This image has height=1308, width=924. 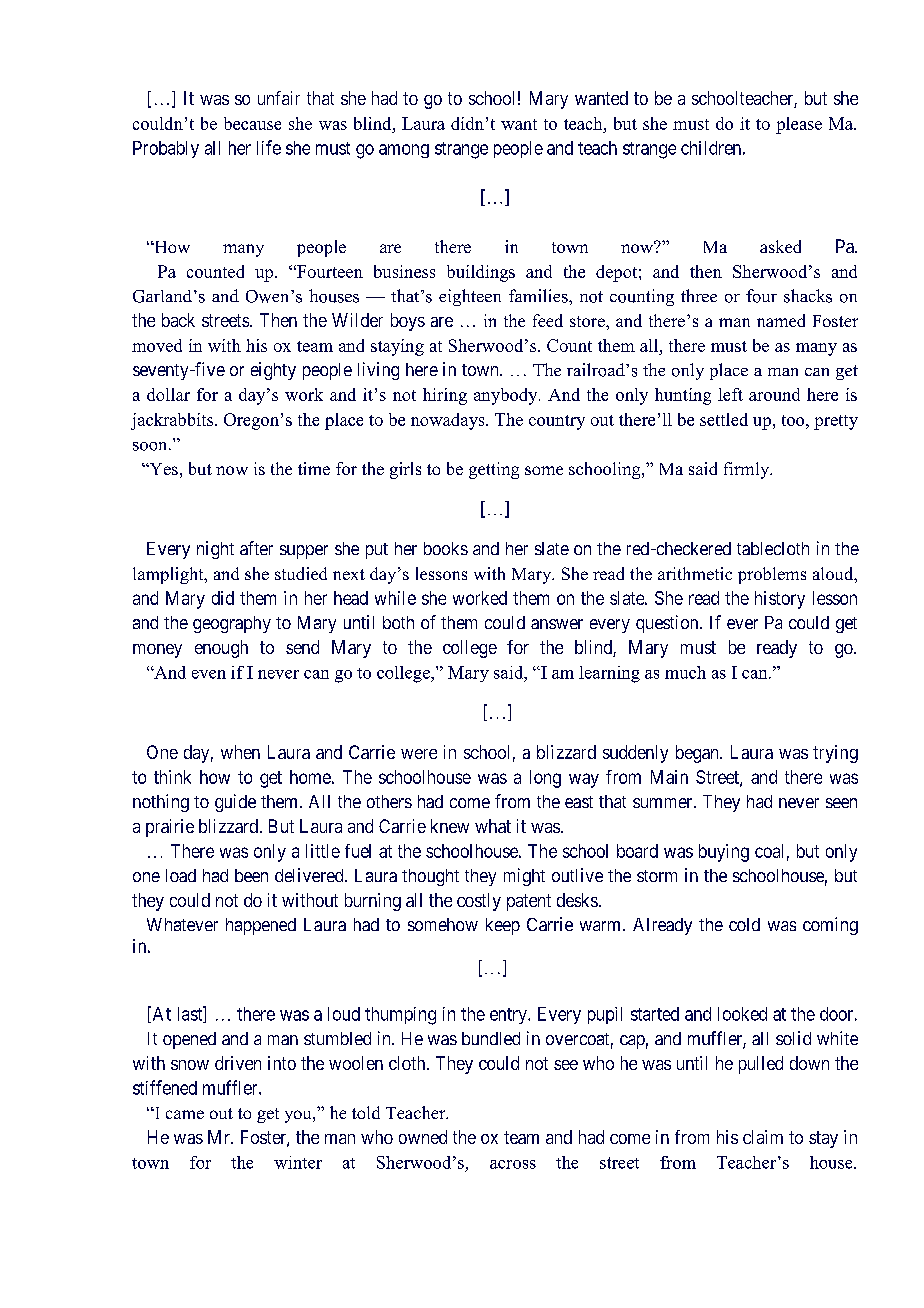 What do you see at coordinates (185, 1114) in the image?
I see `came` at bounding box center [185, 1114].
